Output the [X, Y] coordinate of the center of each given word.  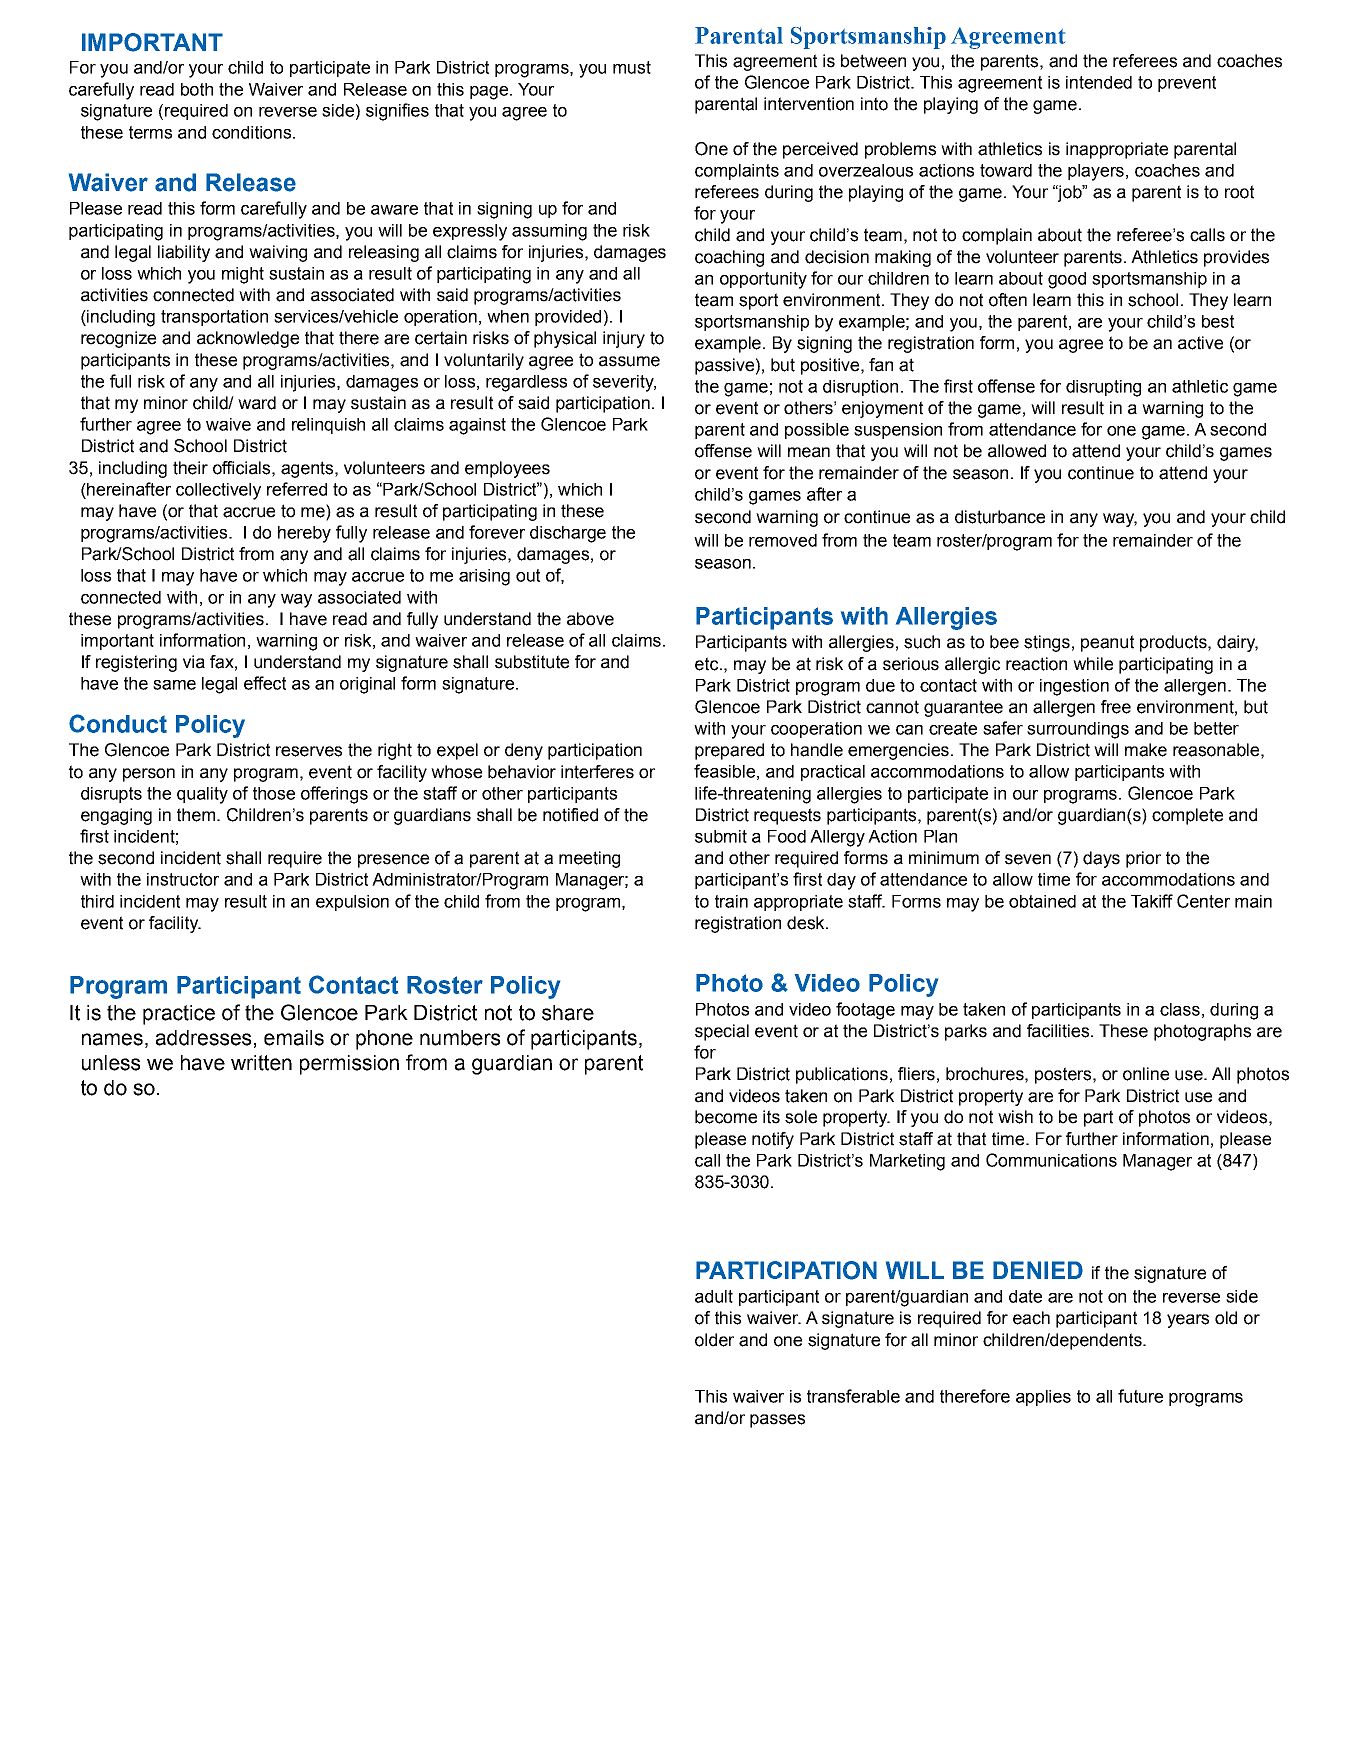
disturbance [1000, 517]
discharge [568, 534]
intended [1099, 82]
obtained [1042, 901]
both [197, 89]
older [714, 1340]
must [632, 67]
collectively [218, 491]
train [731, 901]
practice [179, 1015]
